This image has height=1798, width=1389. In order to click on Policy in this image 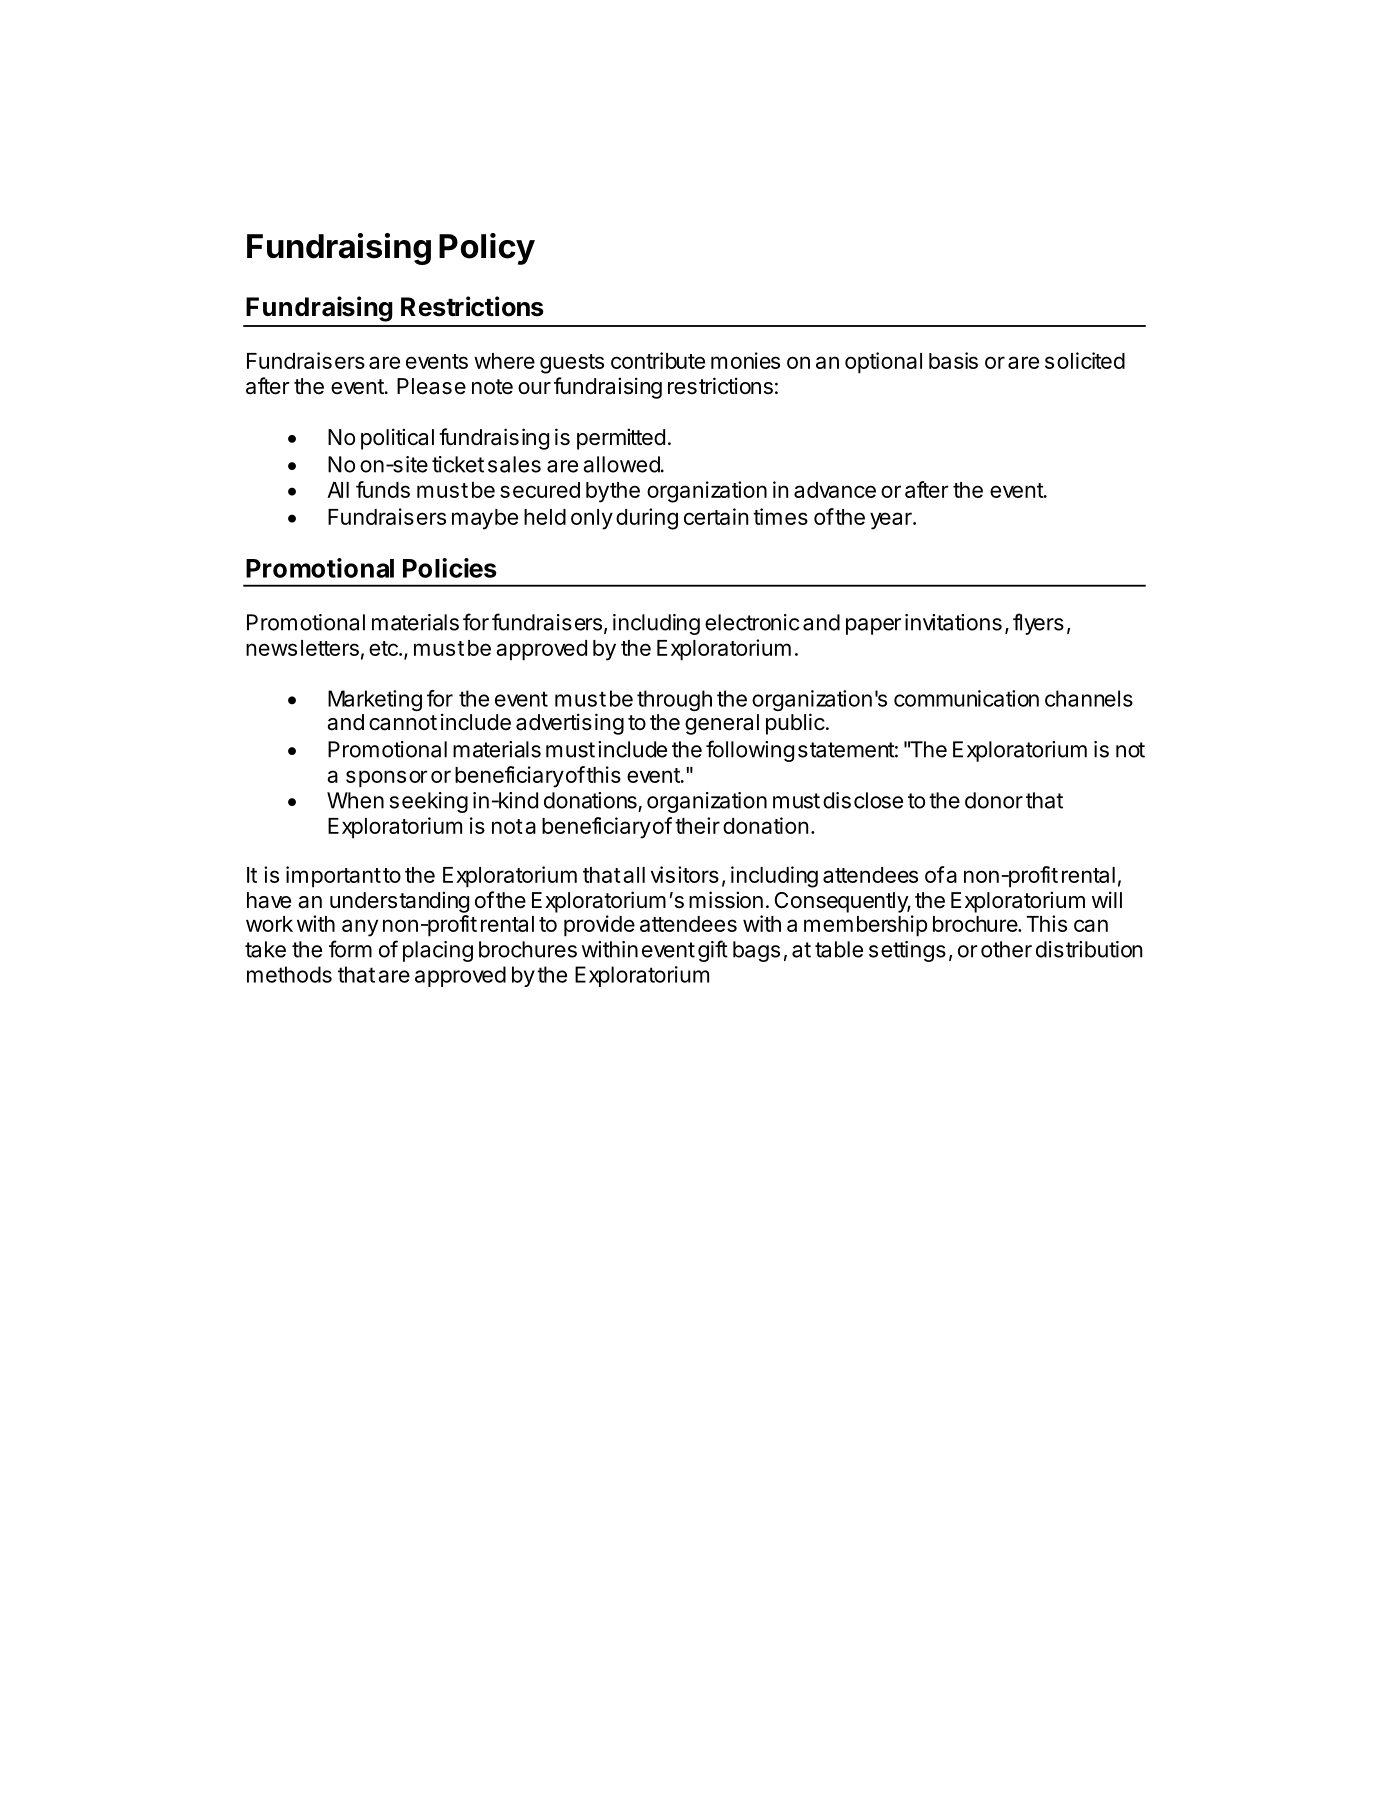, I will do `click(487, 249)`.
